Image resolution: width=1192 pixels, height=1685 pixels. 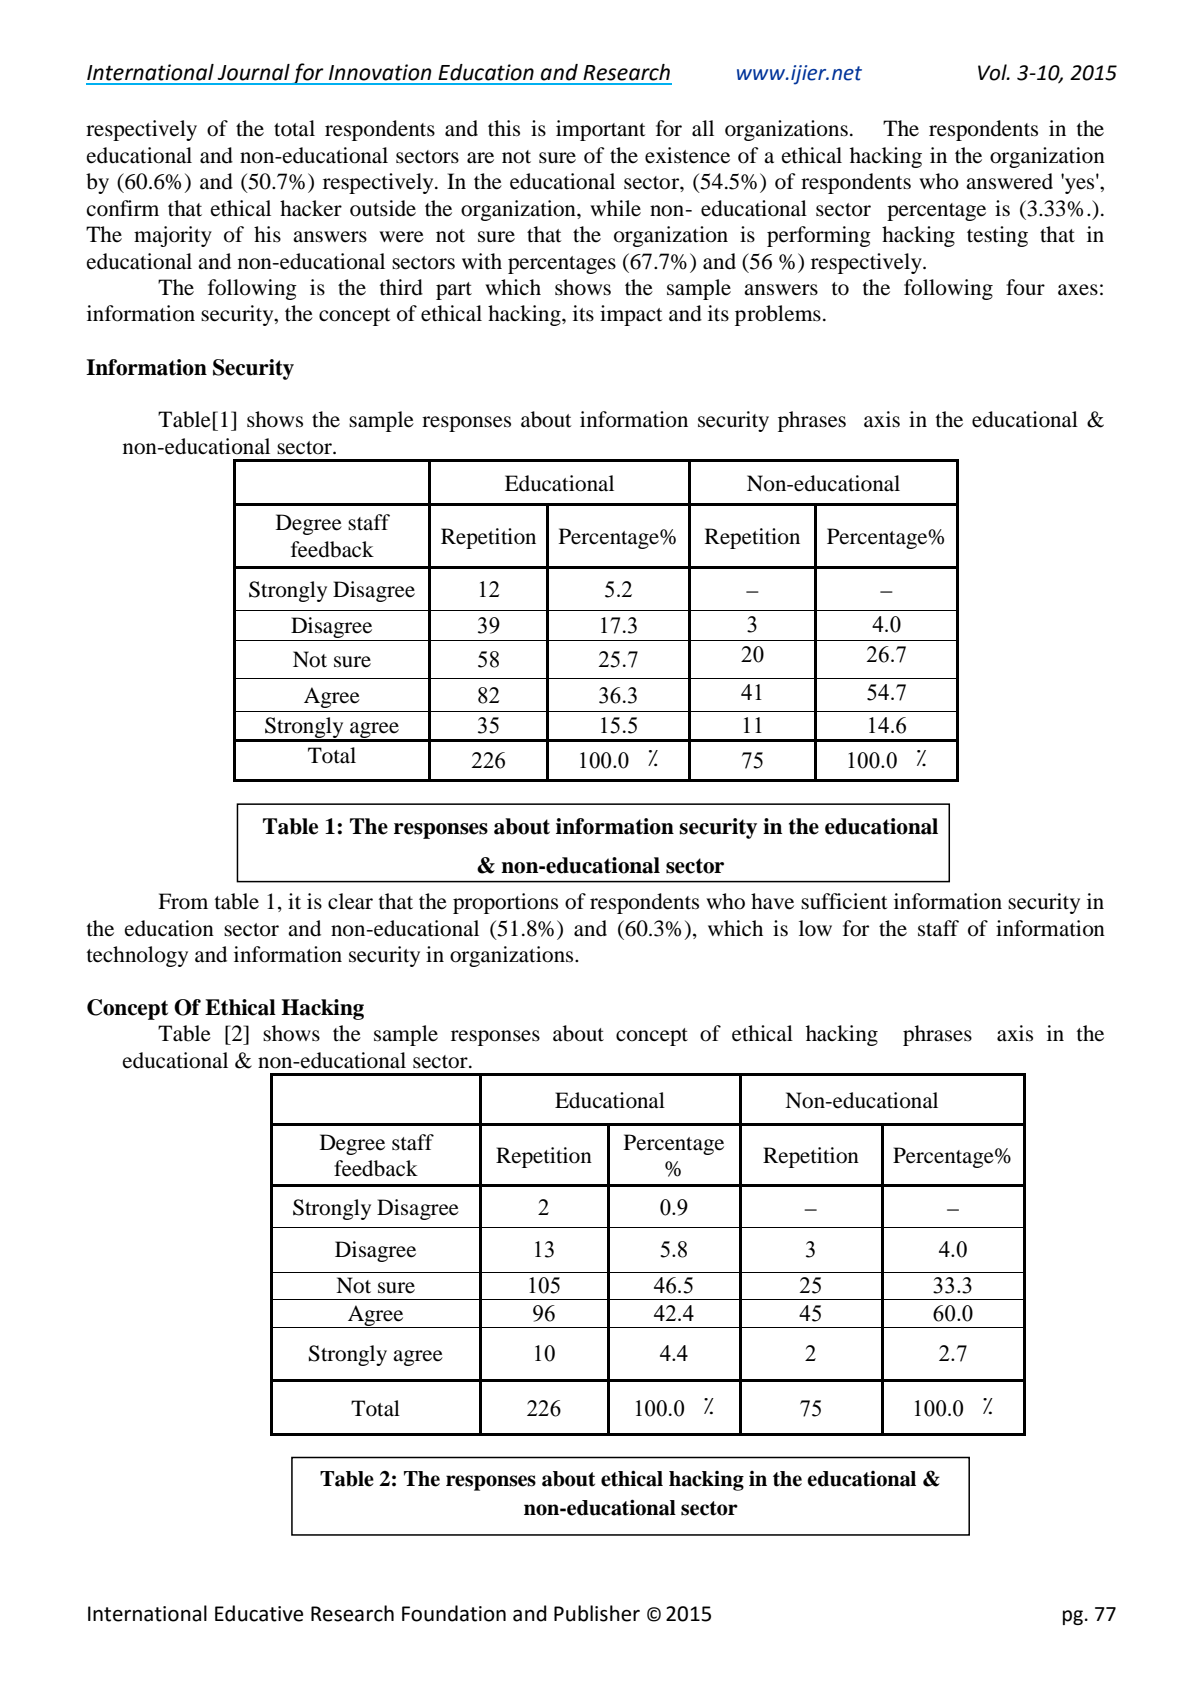 What do you see at coordinates (401, 287) in the screenshot?
I see `third` at bounding box center [401, 287].
